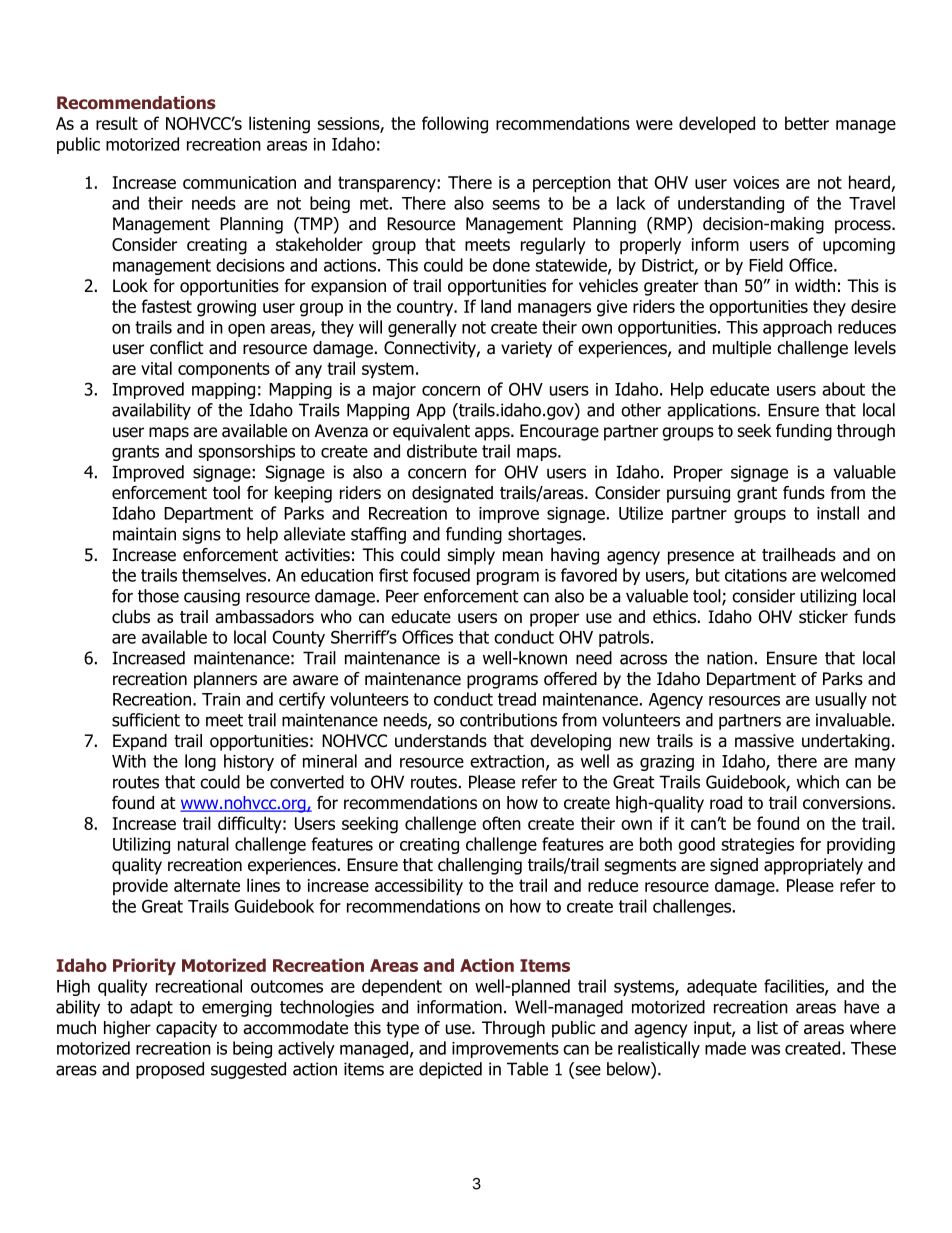  I want to click on result, so click(117, 123).
